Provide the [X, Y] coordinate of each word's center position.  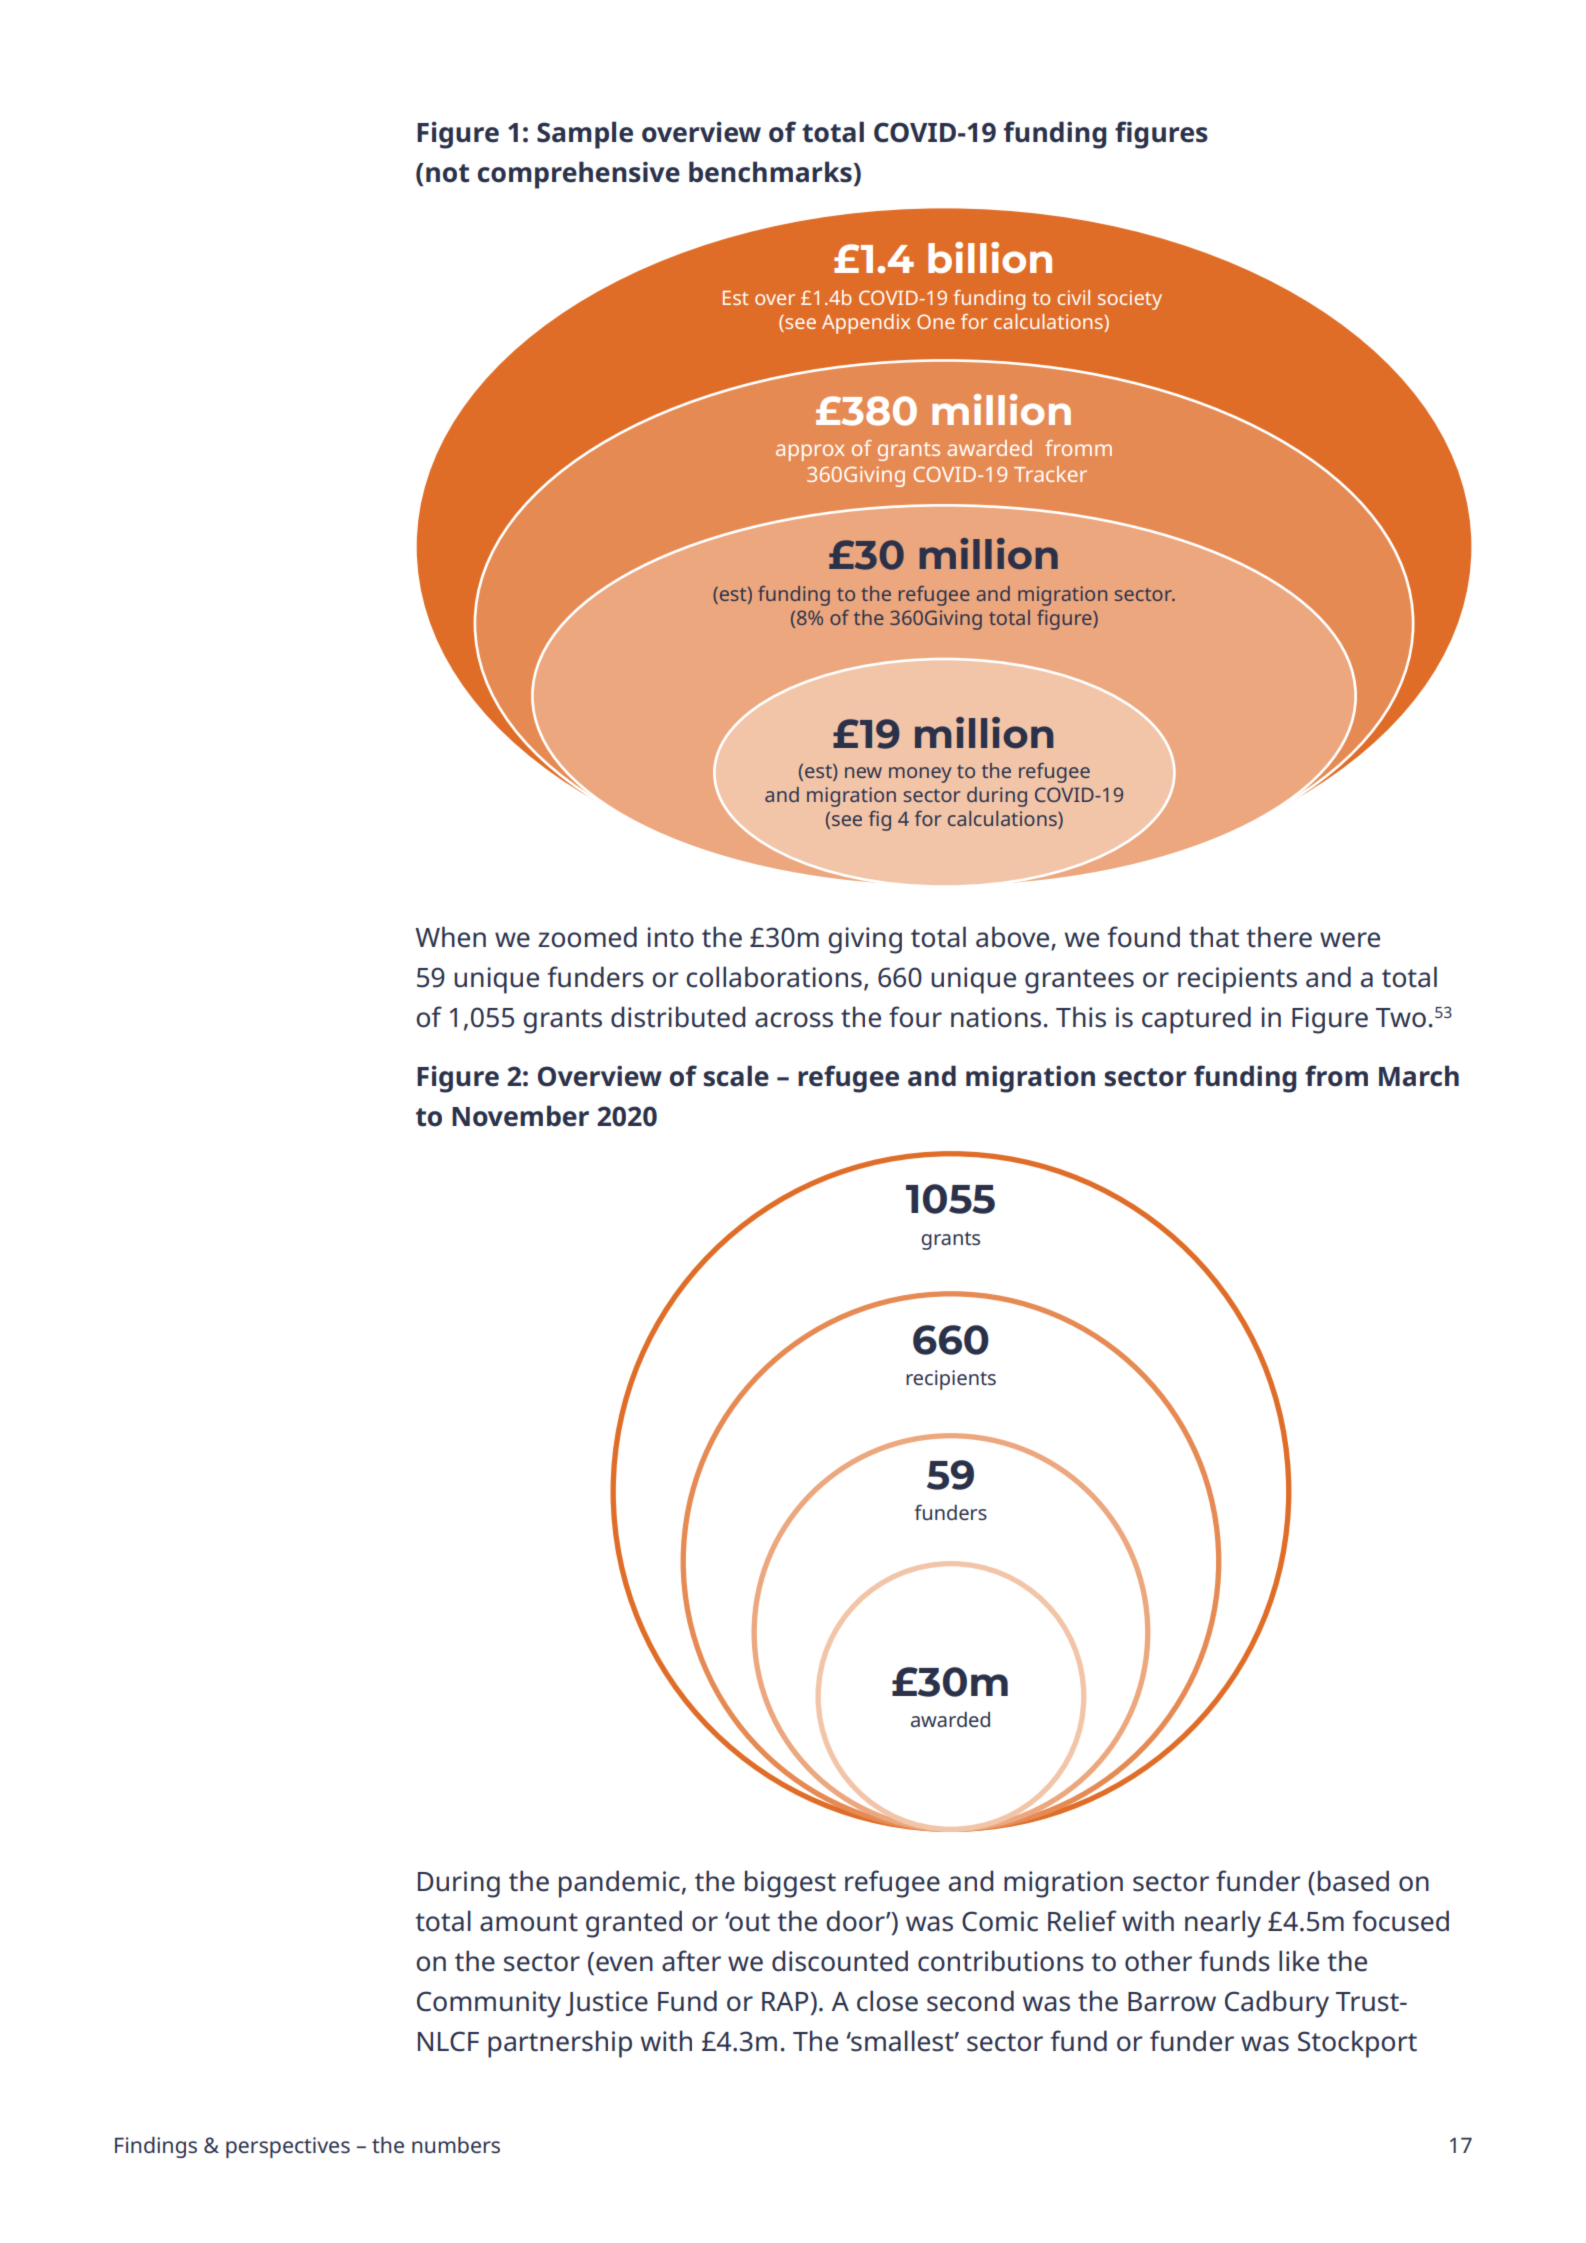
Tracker [1050, 474]
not [447, 173]
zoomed [587, 937]
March [1419, 1076]
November [520, 1116]
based [1353, 1881]
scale [736, 1076]
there [1279, 937]
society [1130, 300]
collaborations [774, 977]
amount [529, 1922]
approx [810, 452]
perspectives [288, 2147]
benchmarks [771, 172]
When [450, 937]
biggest [790, 1884]
